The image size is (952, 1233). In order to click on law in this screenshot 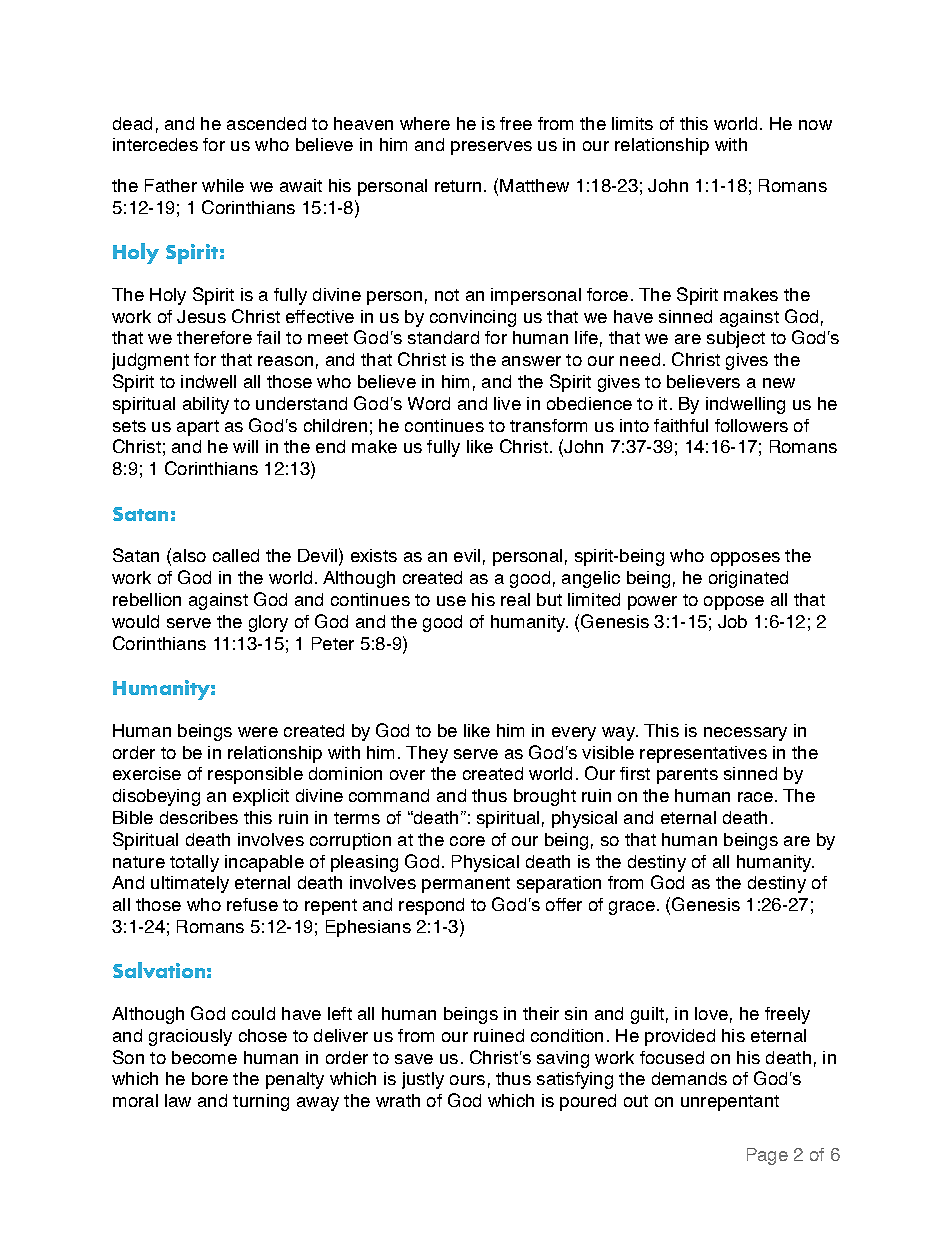, I will do `click(178, 1100)`.
